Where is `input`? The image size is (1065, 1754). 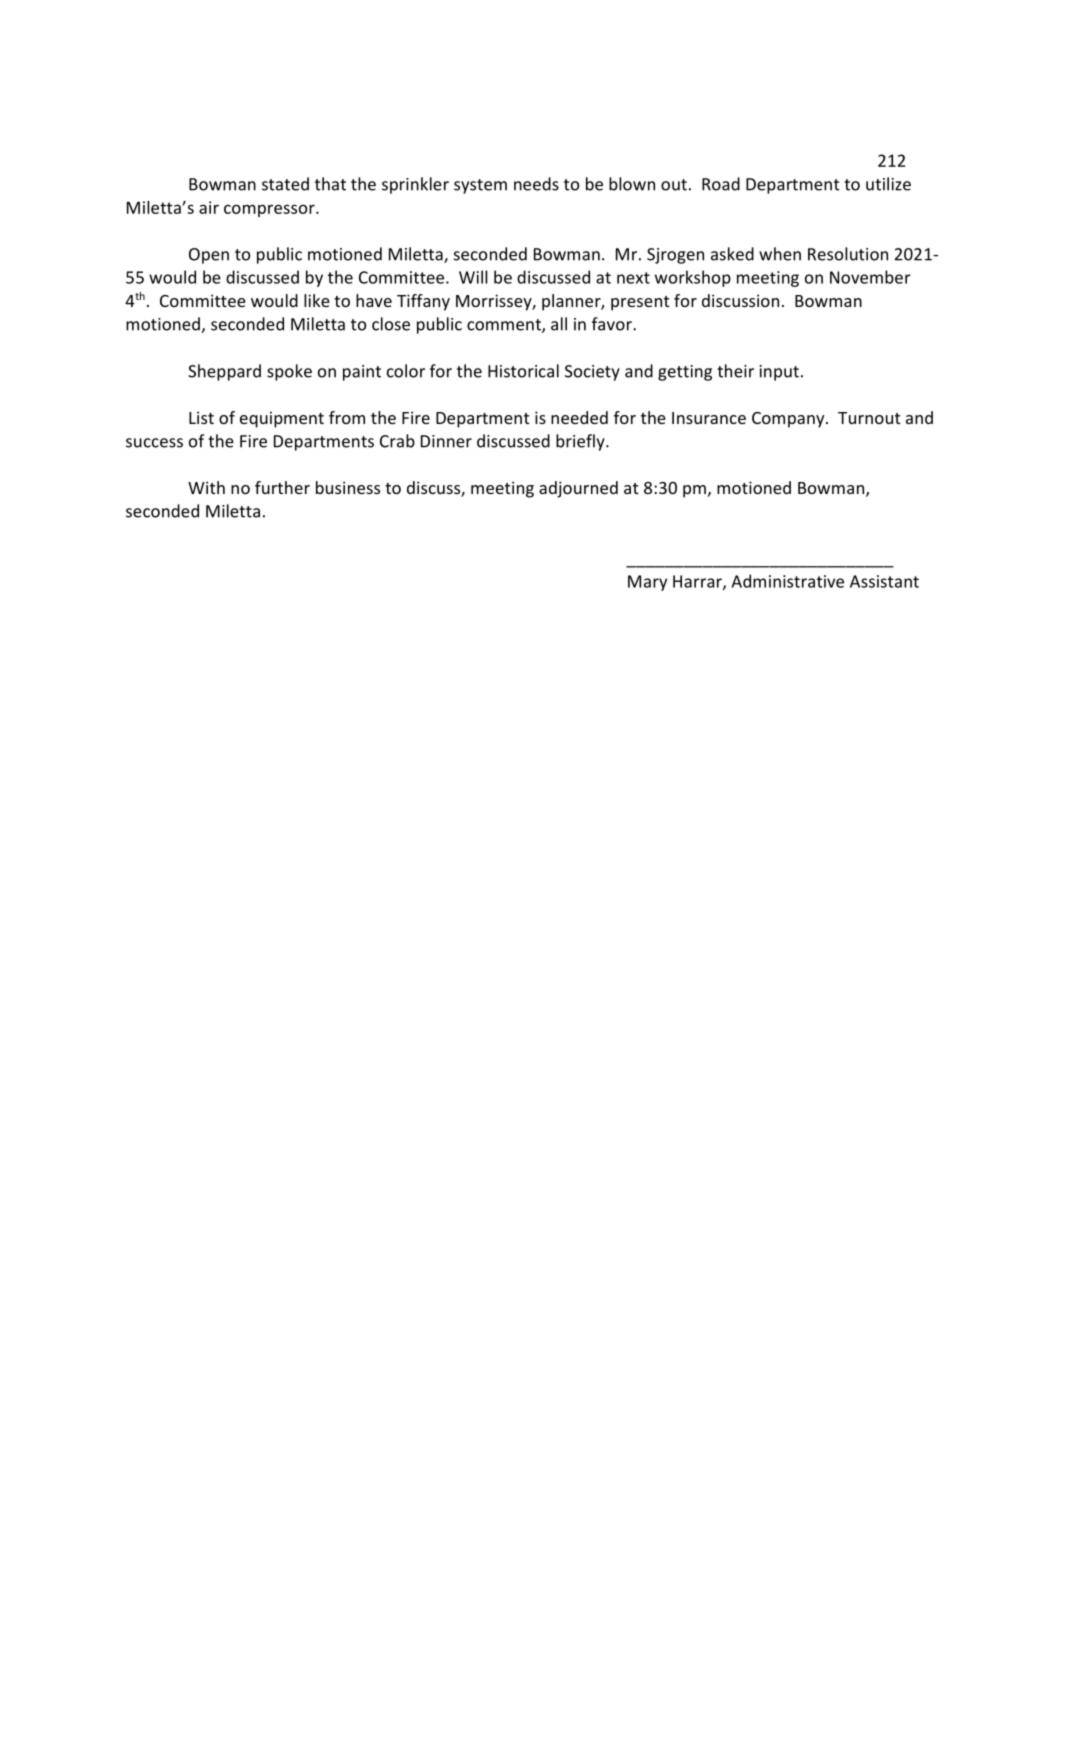
input is located at coordinates (779, 373).
